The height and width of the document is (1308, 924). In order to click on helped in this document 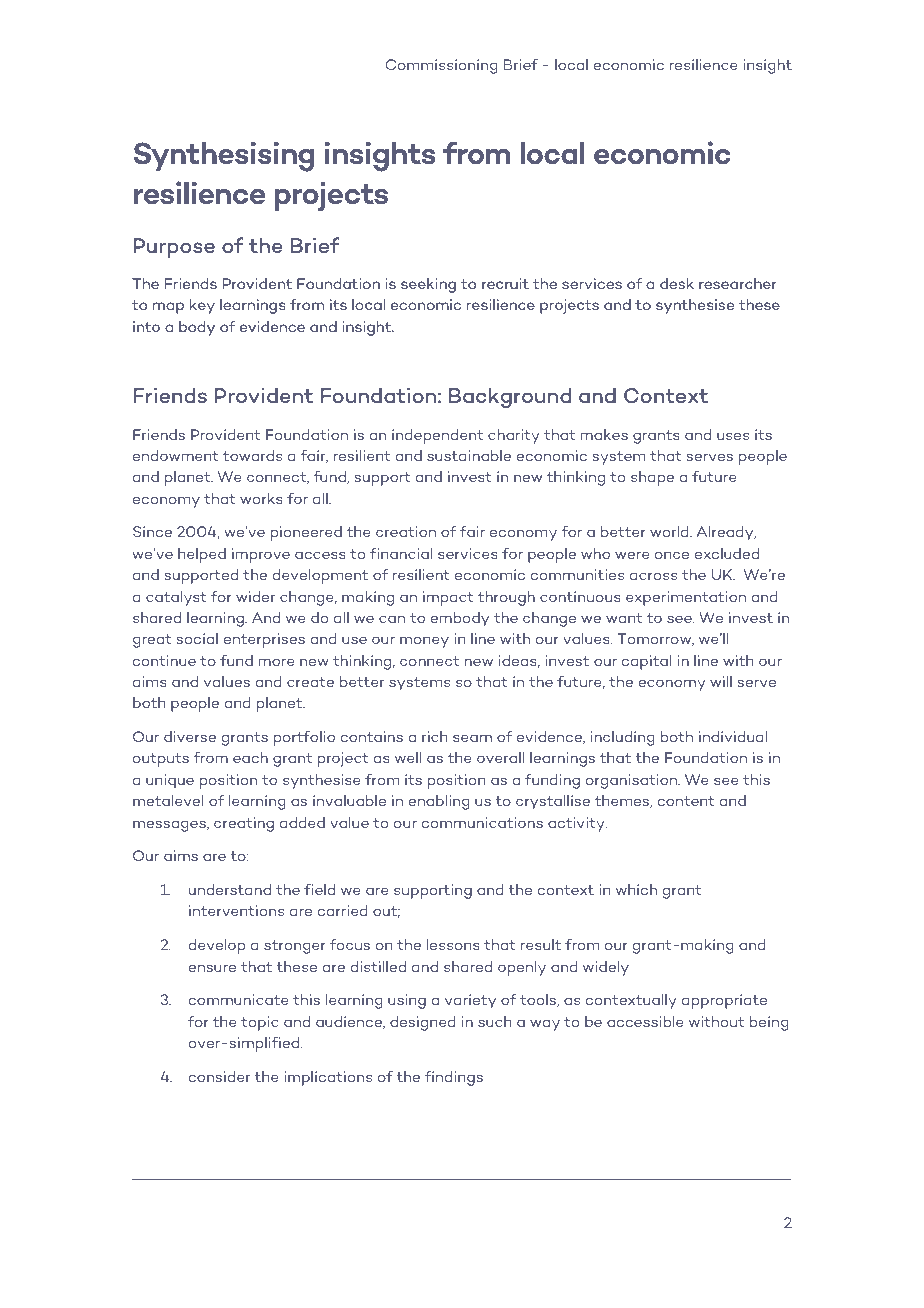, I will do `click(202, 555)`.
